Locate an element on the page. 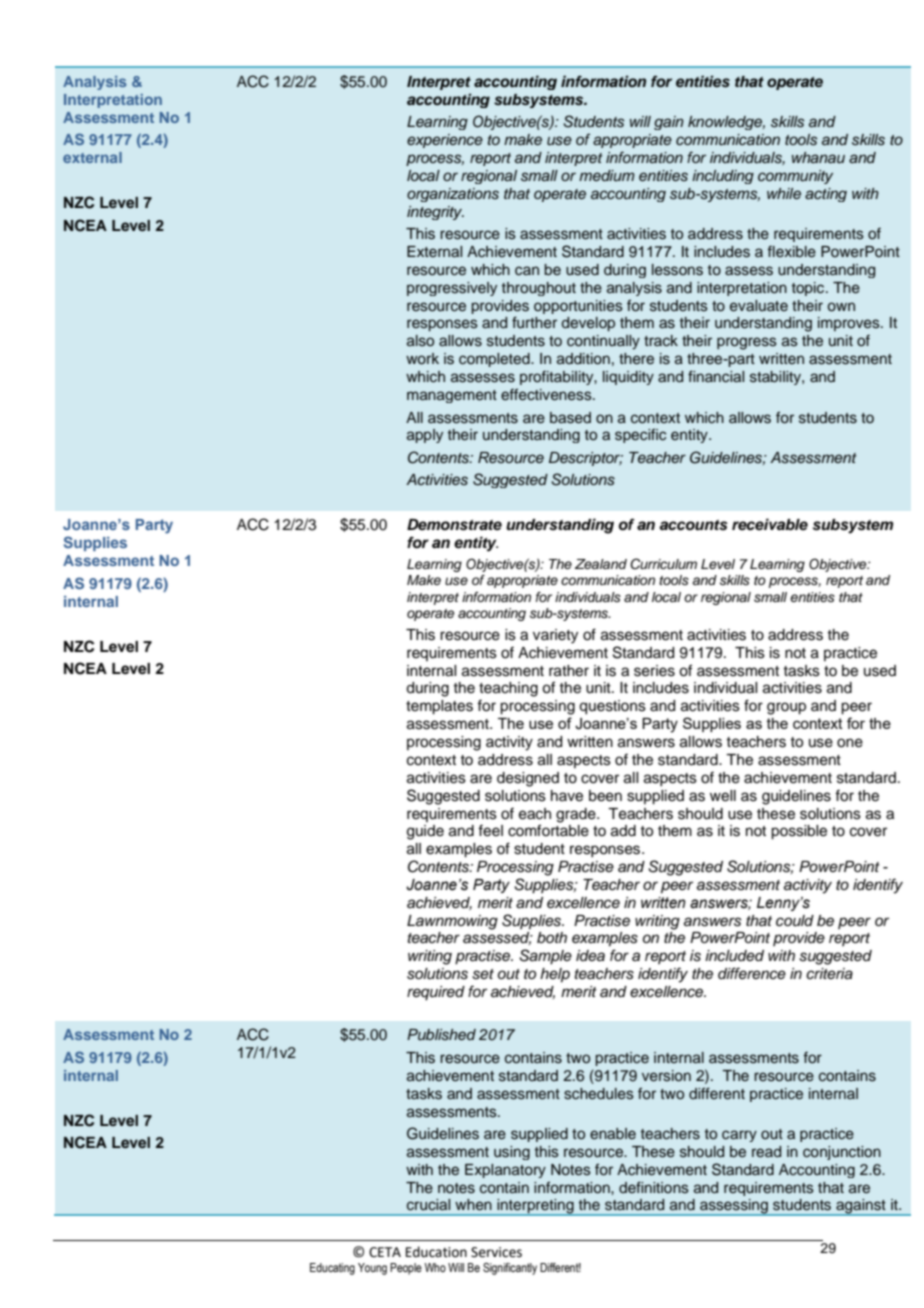 The width and height of the image is (924, 1308). while is located at coordinates (784, 193).
